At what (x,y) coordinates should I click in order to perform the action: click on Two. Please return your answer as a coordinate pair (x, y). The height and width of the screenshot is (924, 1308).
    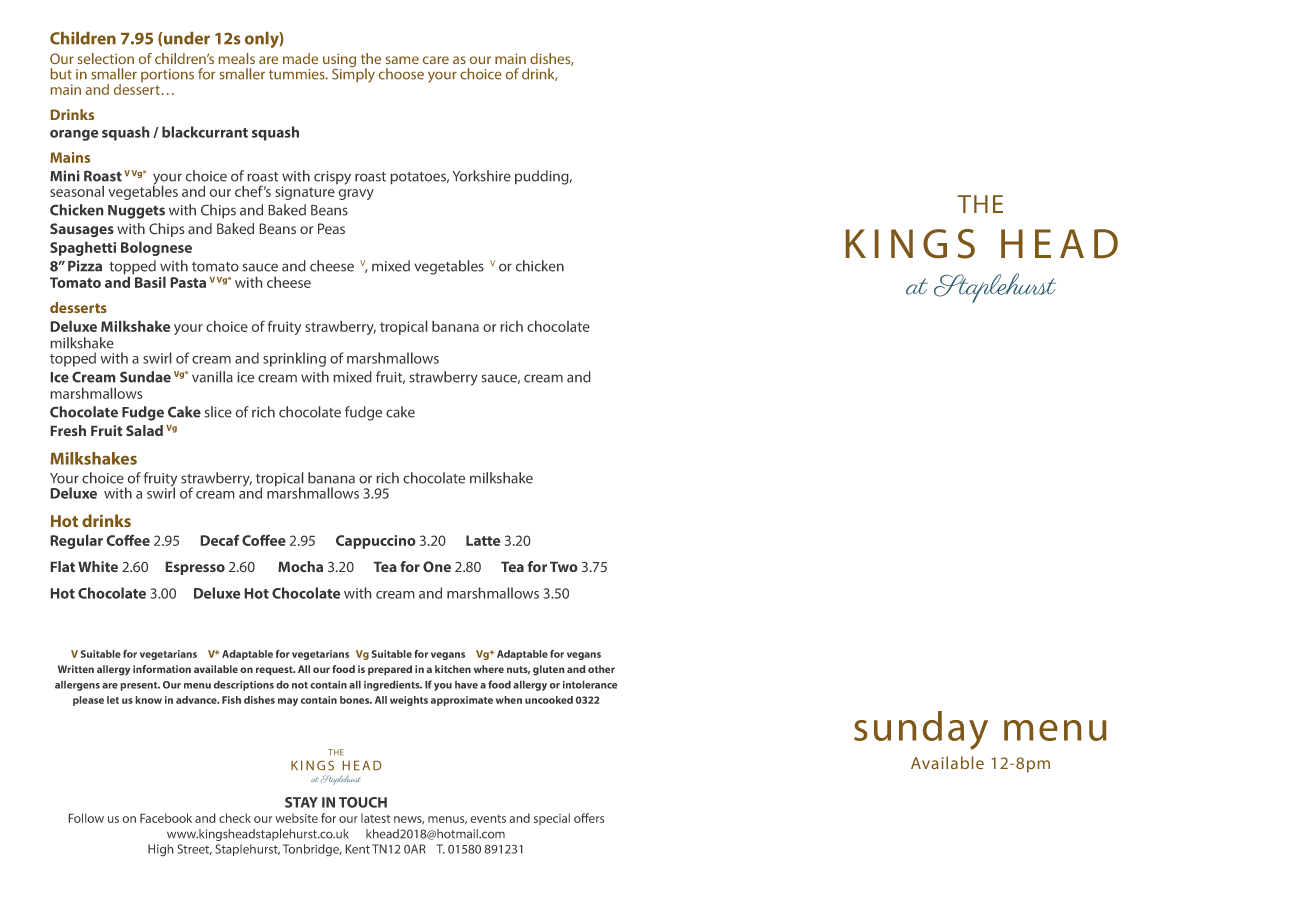
    Looking at the image, I should click on (564, 567).
